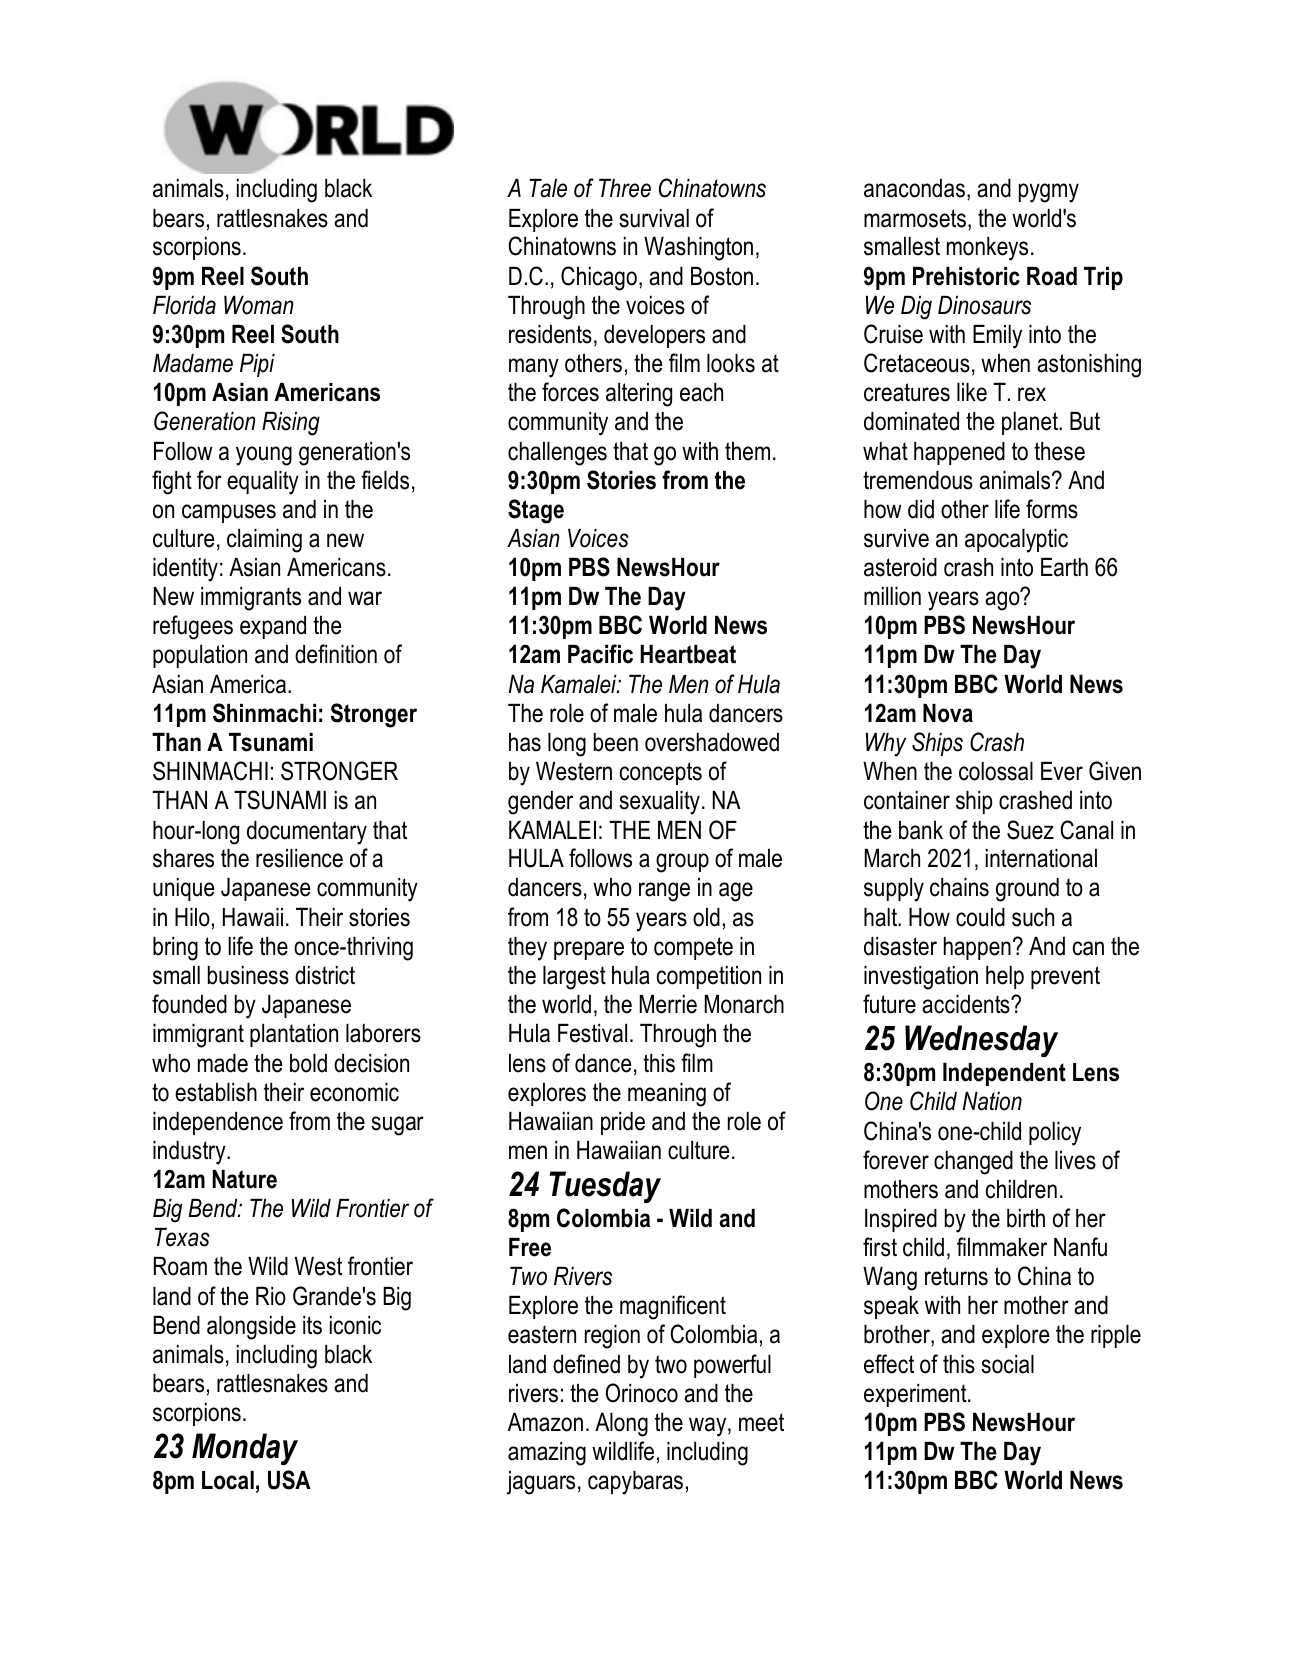 The height and width of the screenshot is (1676, 1295). I want to click on Festival, so click(592, 1033).
